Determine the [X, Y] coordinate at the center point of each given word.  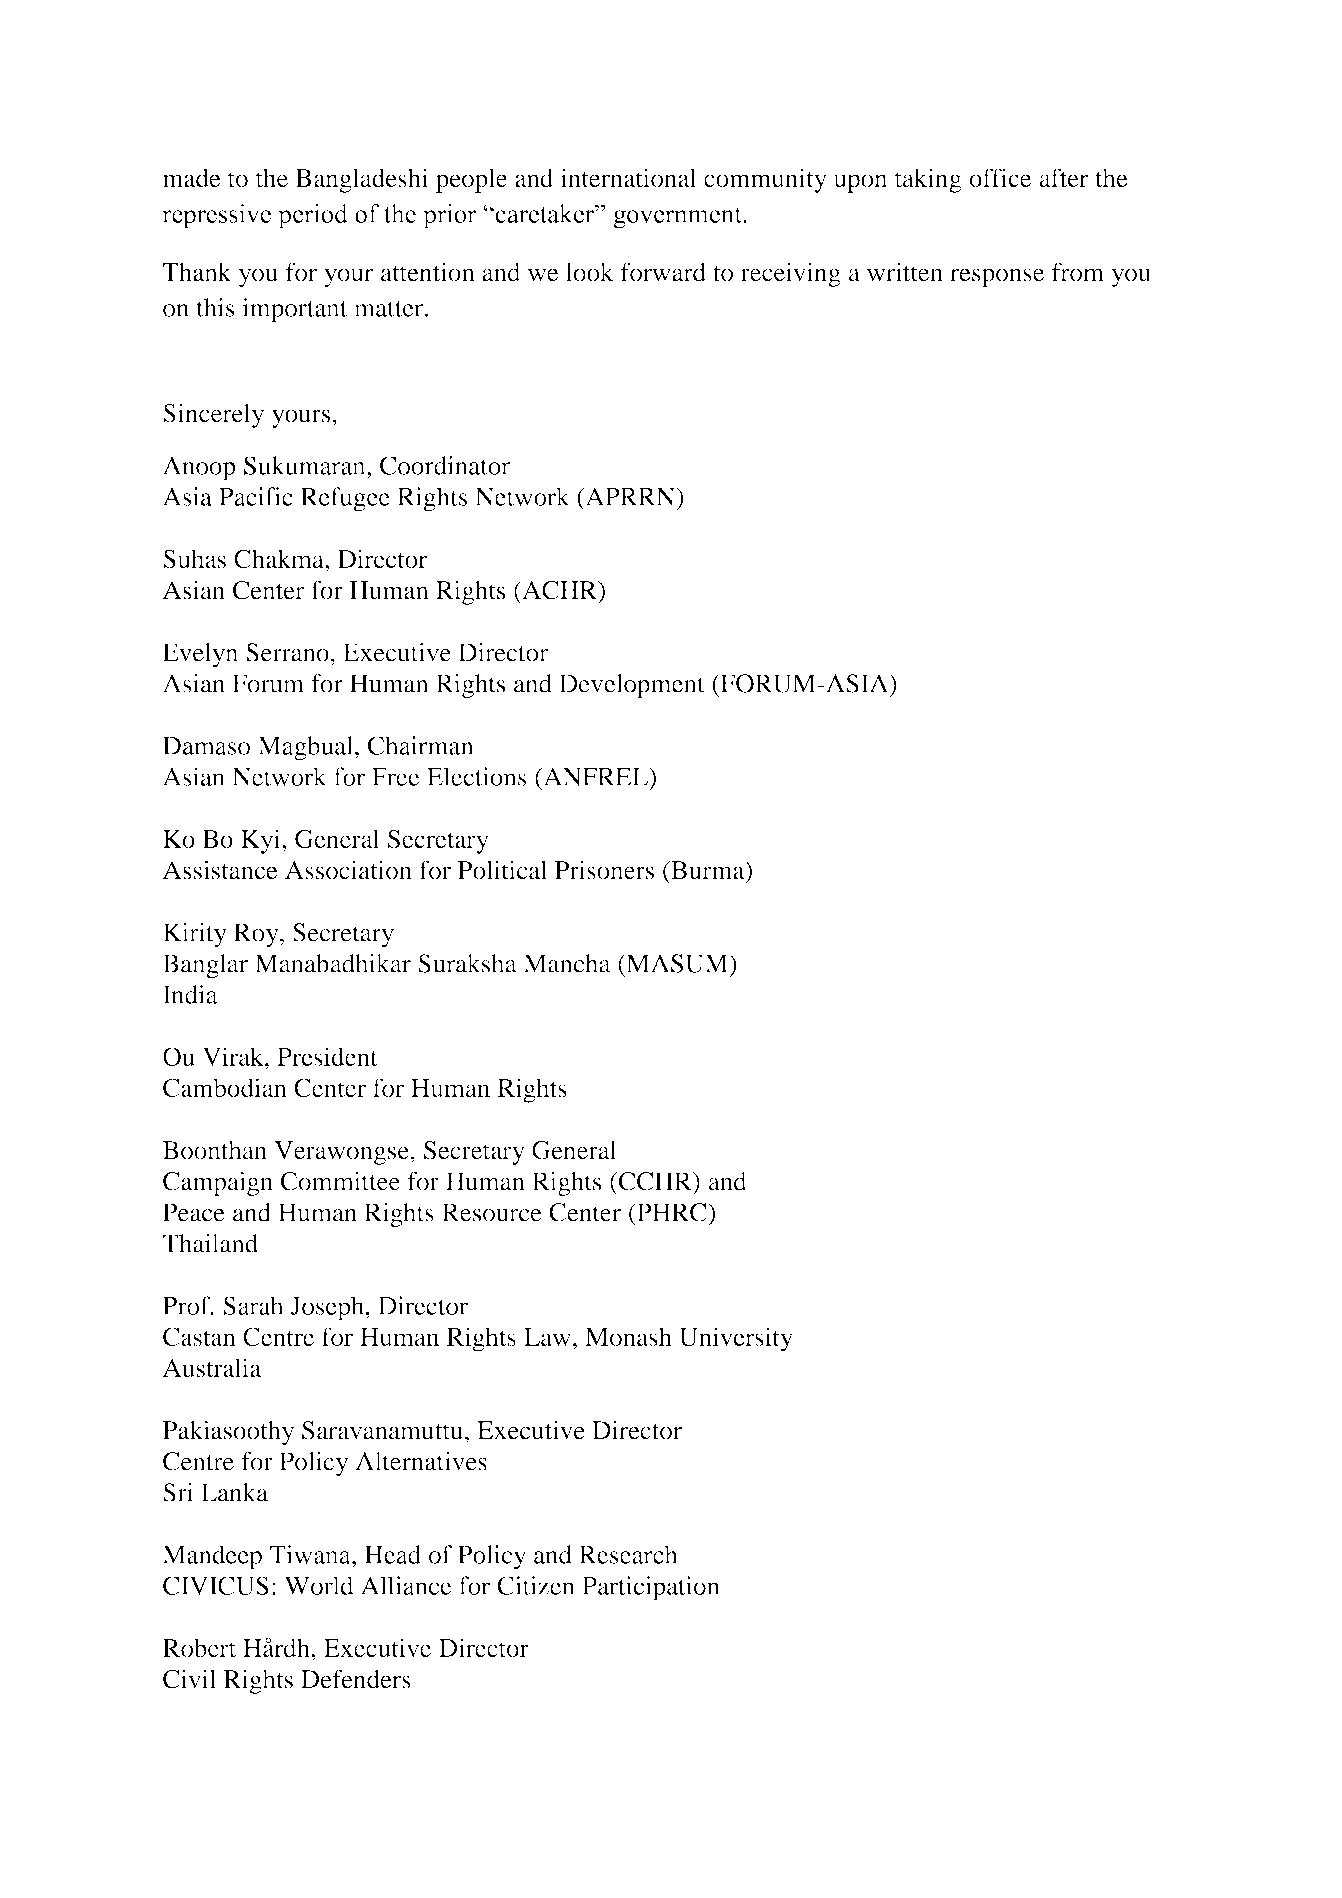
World [319, 1585]
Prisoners [604, 870]
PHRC [672, 1212]
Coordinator [445, 465]
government [678, 217]
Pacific [256, 496]
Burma [708, 871]
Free [396, 777]
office [1000, 177]
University [736, 1339]
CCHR [655, 1181]
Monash [628, 1336]
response [997, 277]
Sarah [253, 1305]
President [327, 1056]
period [313, 216]
